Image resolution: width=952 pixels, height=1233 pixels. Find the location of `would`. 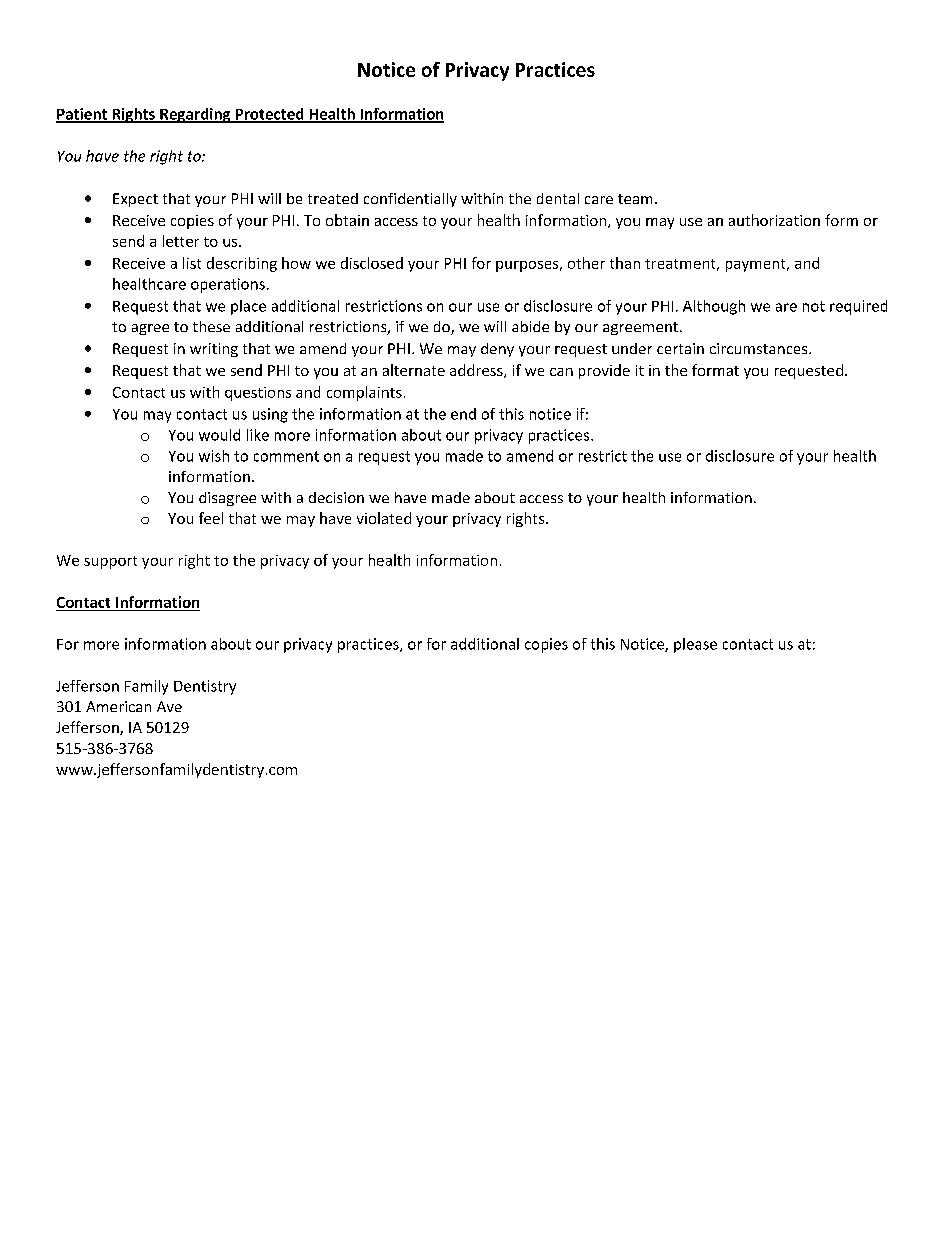

would is located at coordinates (219, 435).
